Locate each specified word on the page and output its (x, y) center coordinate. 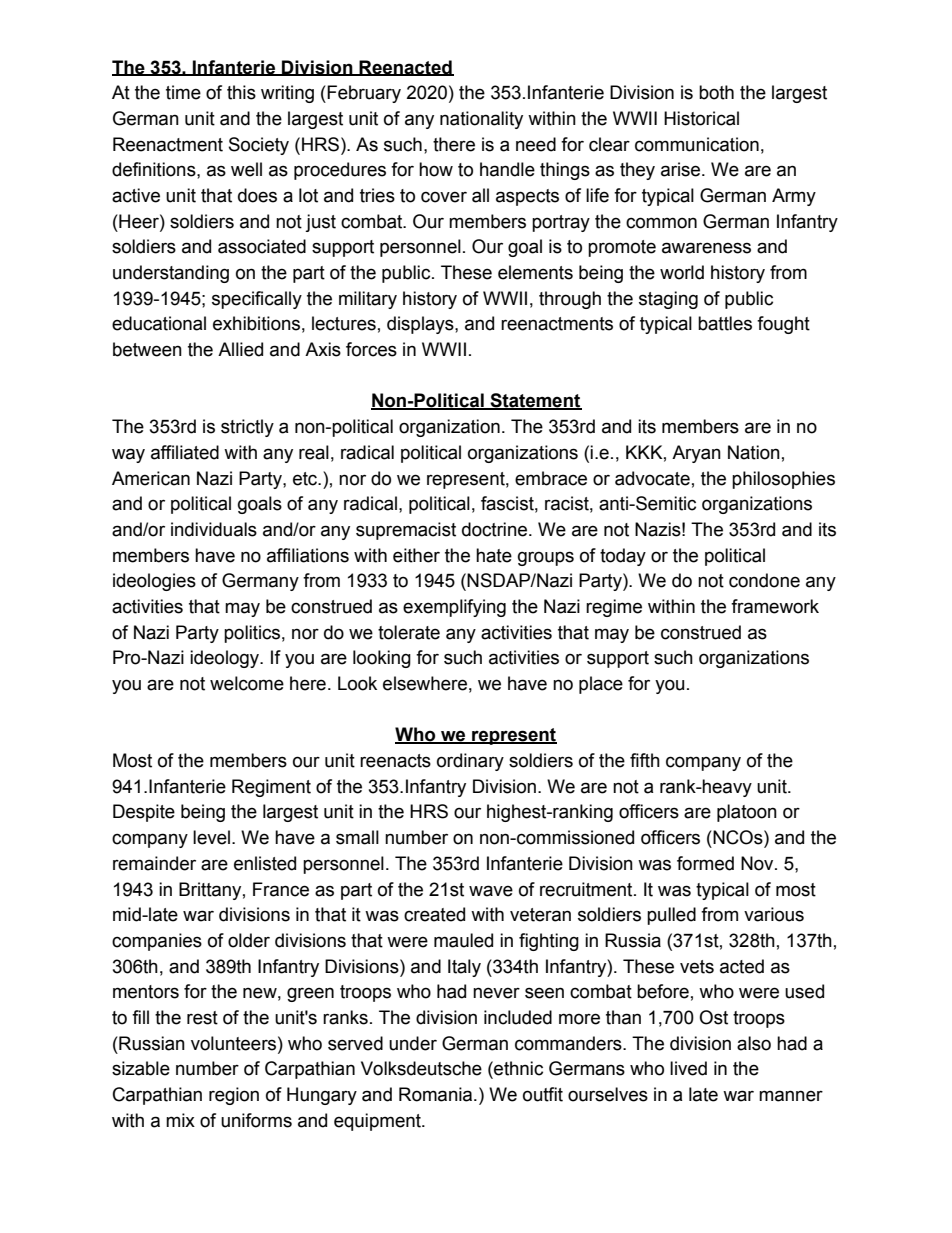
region (234, 1096)
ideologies (154, 582)
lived (688, 1068)
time (183, 92)
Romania (437, 1094)
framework (775, 606)
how (436, 169)
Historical (701, 118)
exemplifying (454, 608)
